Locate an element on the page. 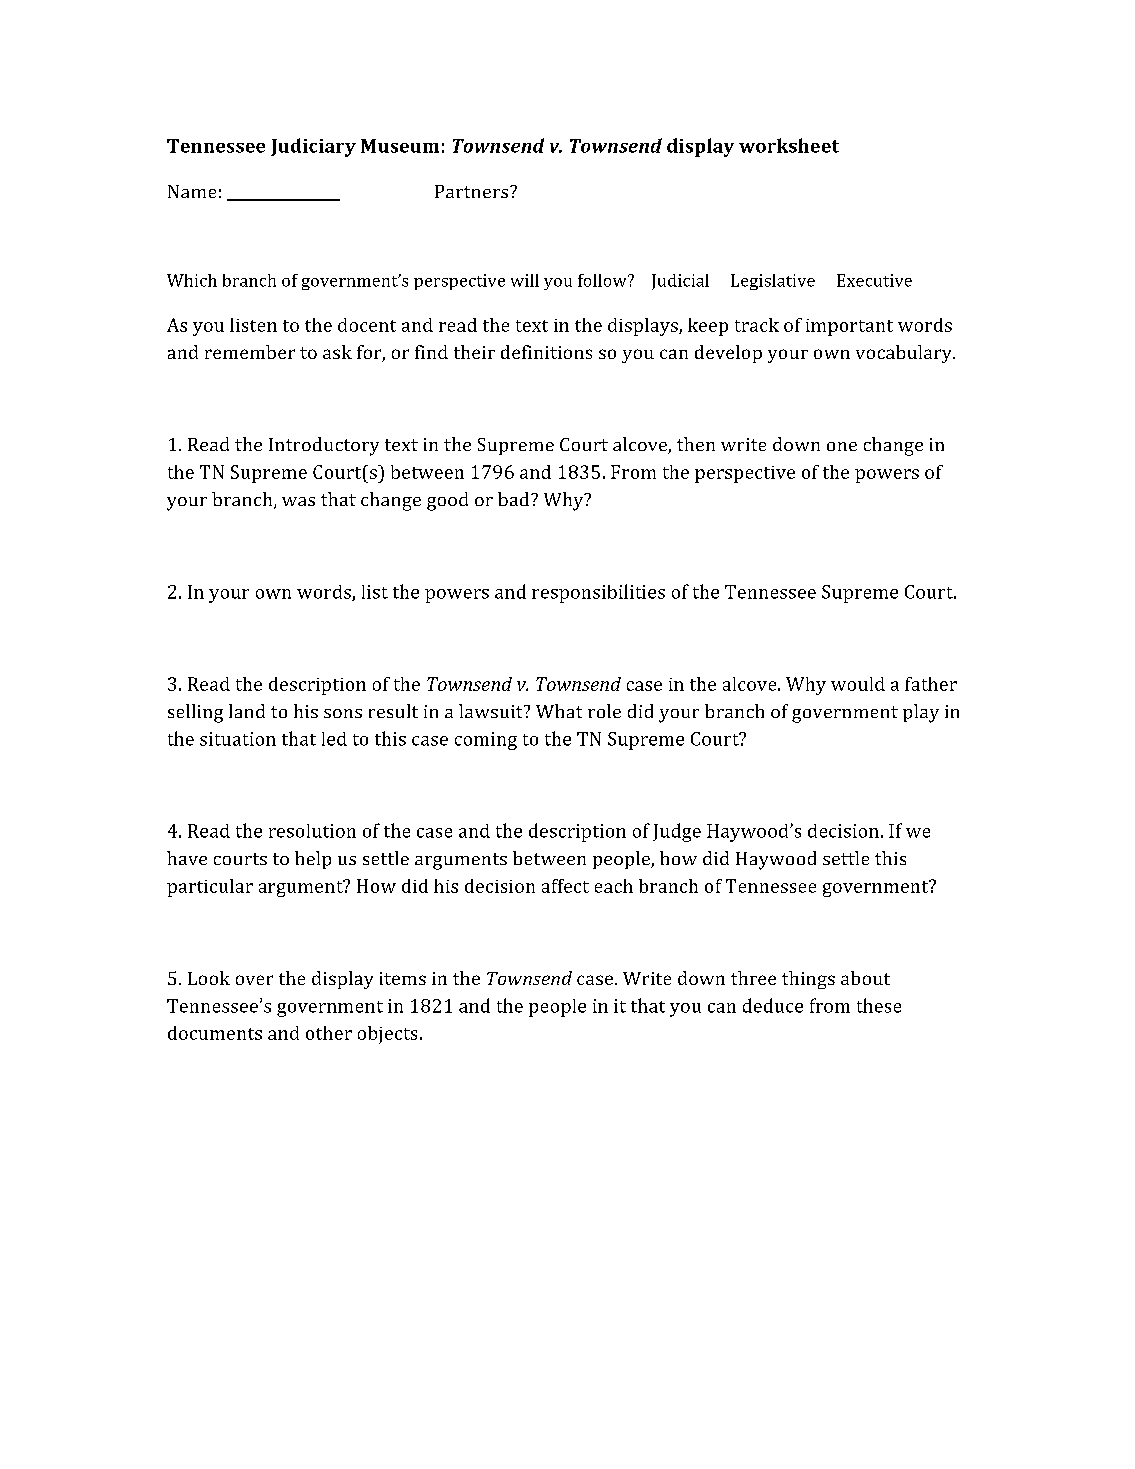 The image size is (1135, 1469). resolution is located at coordinates (312, 831).
